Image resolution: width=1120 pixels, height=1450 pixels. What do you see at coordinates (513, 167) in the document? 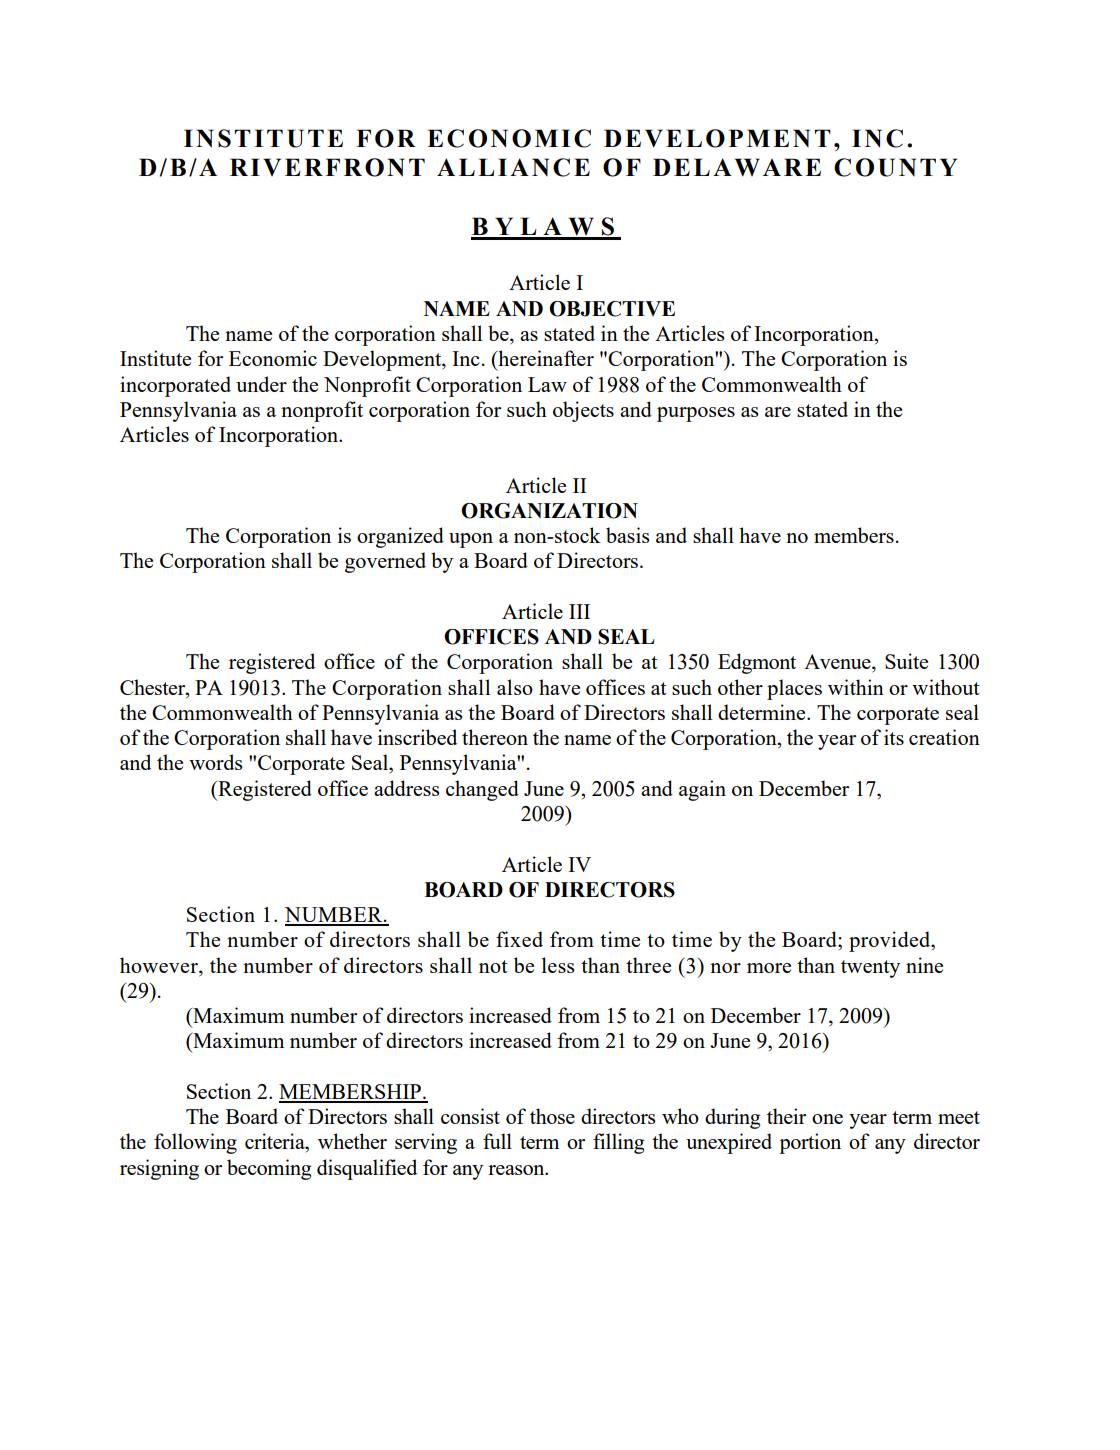
I see `ALLIANCE` at bounding box center [513, 167].
